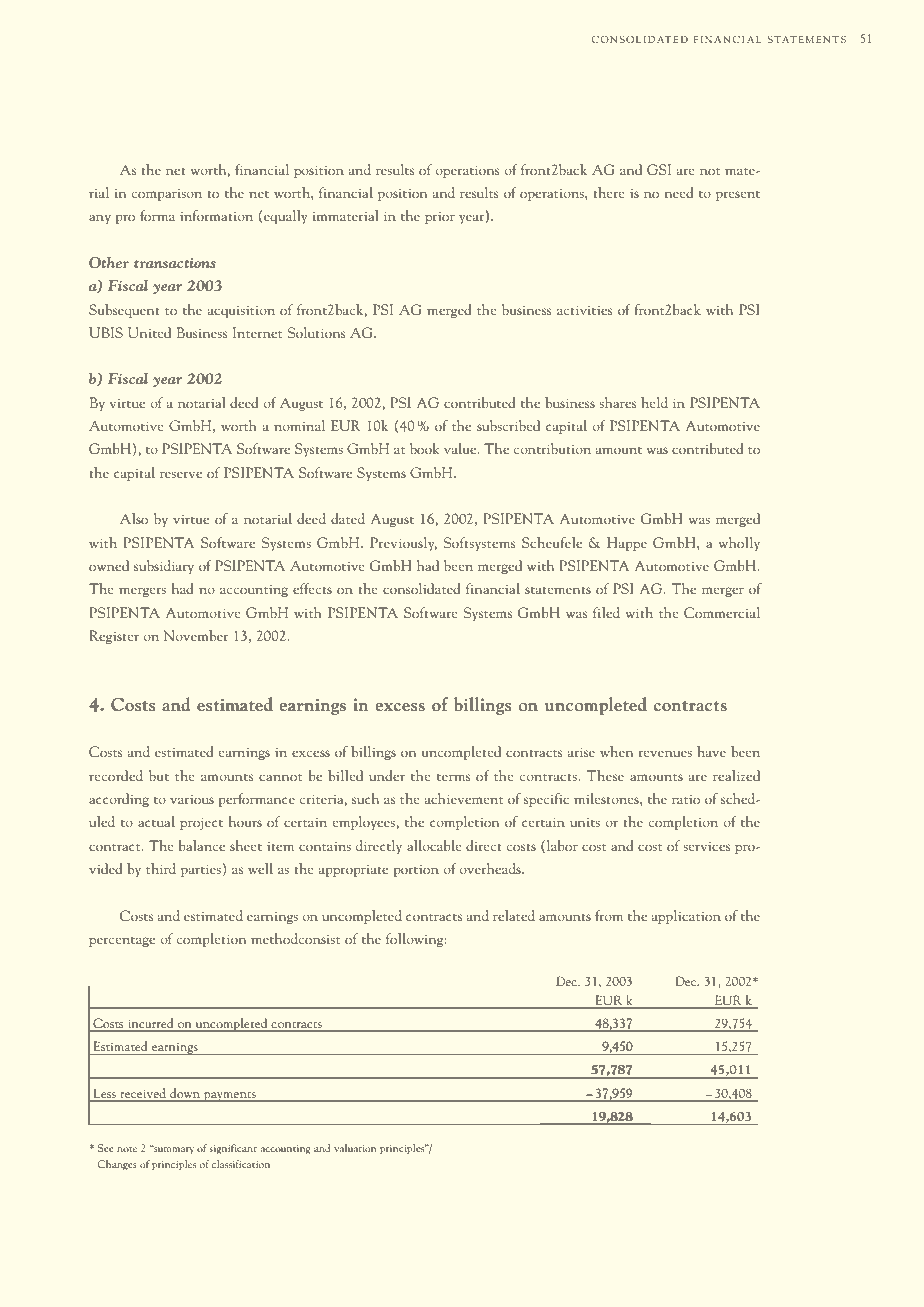 This page has width=924, height=1307. I want to click on prior, so click(440, 218).
